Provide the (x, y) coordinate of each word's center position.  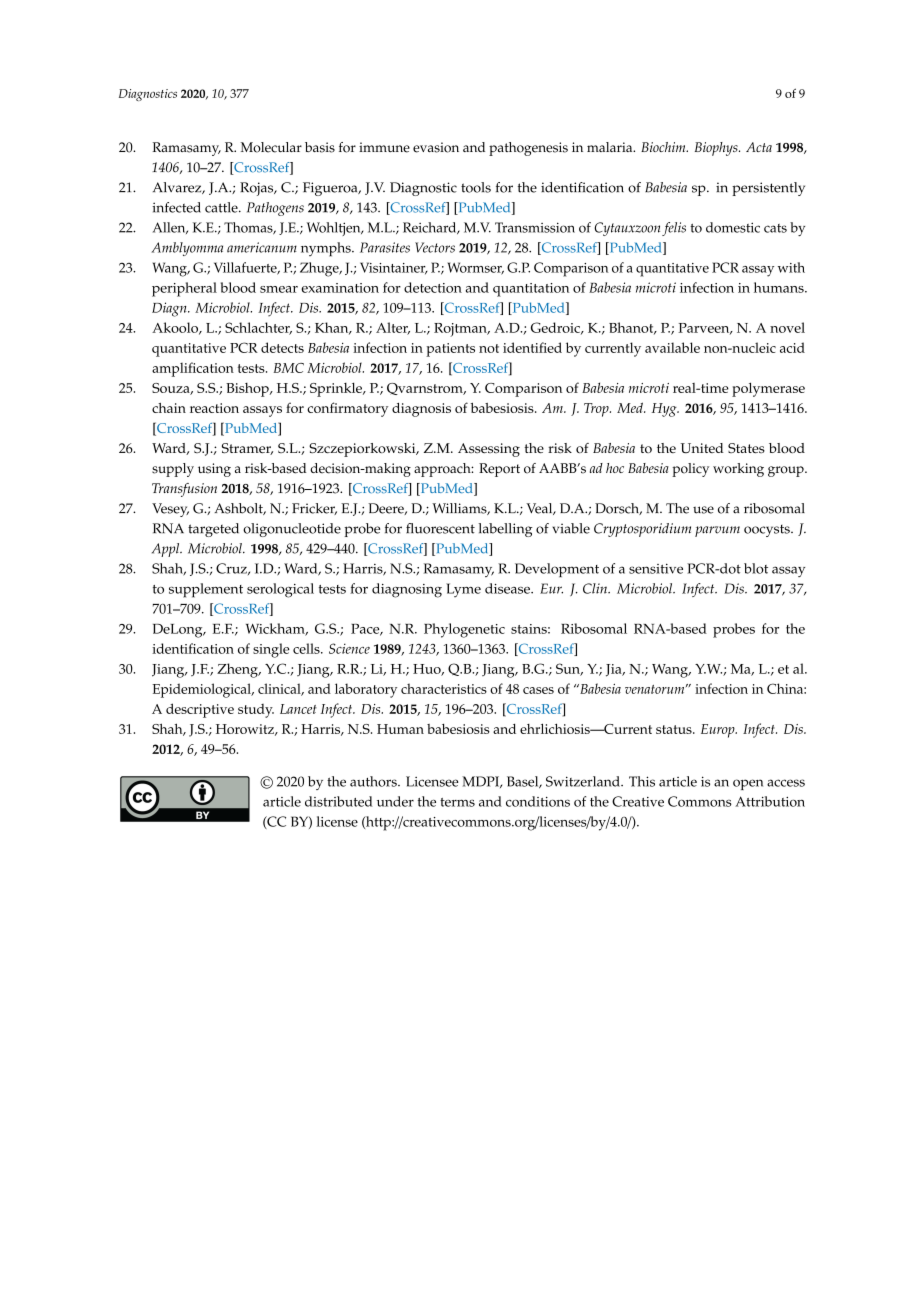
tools (476, 187)
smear (279, 289)
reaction (214, 408)
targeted (213, 530)
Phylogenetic (464, 630)
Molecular (271, 147)
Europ (719, 731)
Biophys (717, 149)
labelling (505, 530)
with (791, 267)
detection (433, 287)
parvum (717, 531)
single (271, 650)
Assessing (489, 450)
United (702, 448)
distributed (339, 801)
